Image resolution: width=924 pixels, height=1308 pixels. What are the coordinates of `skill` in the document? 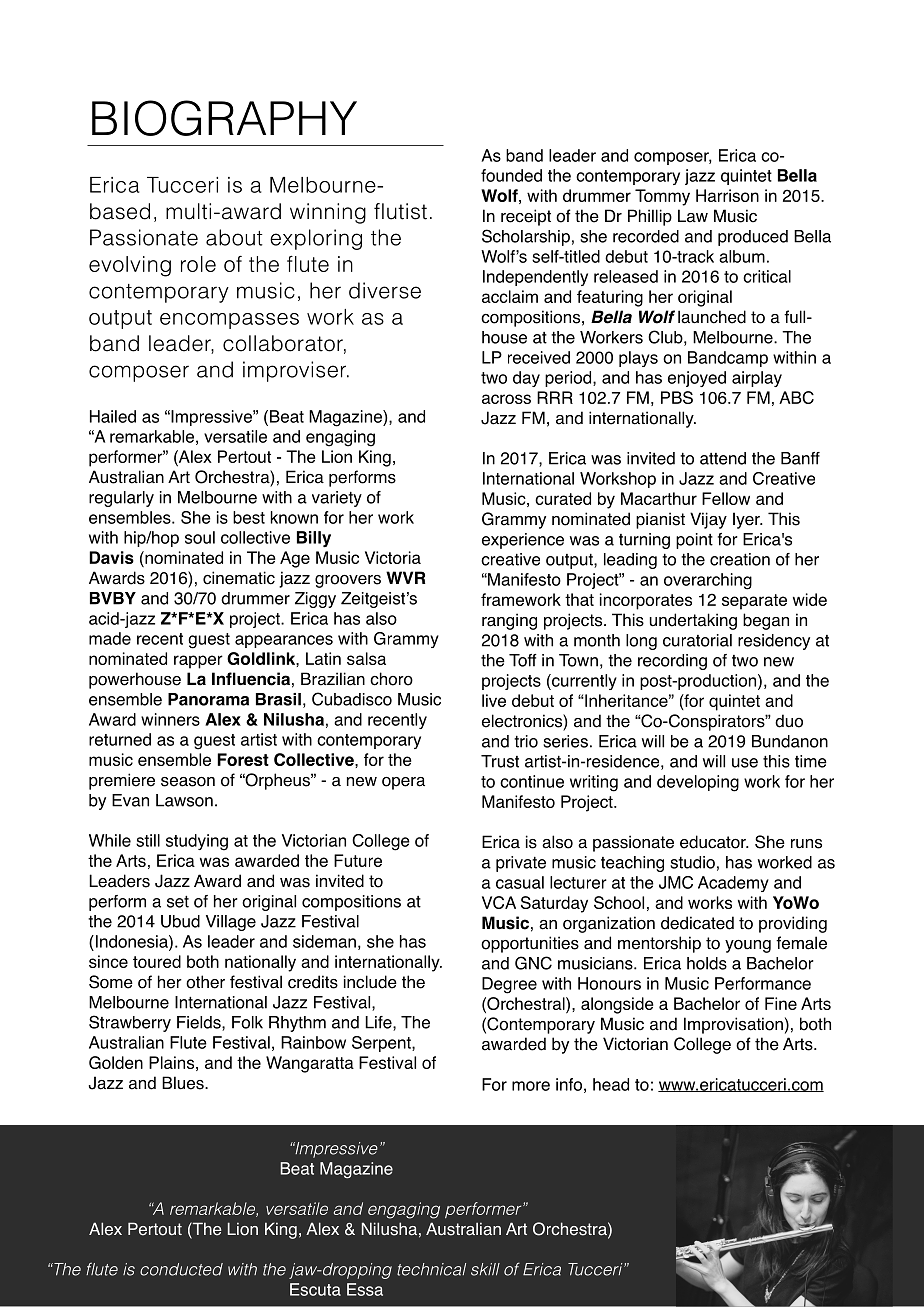 It's located at (485, 1269).
